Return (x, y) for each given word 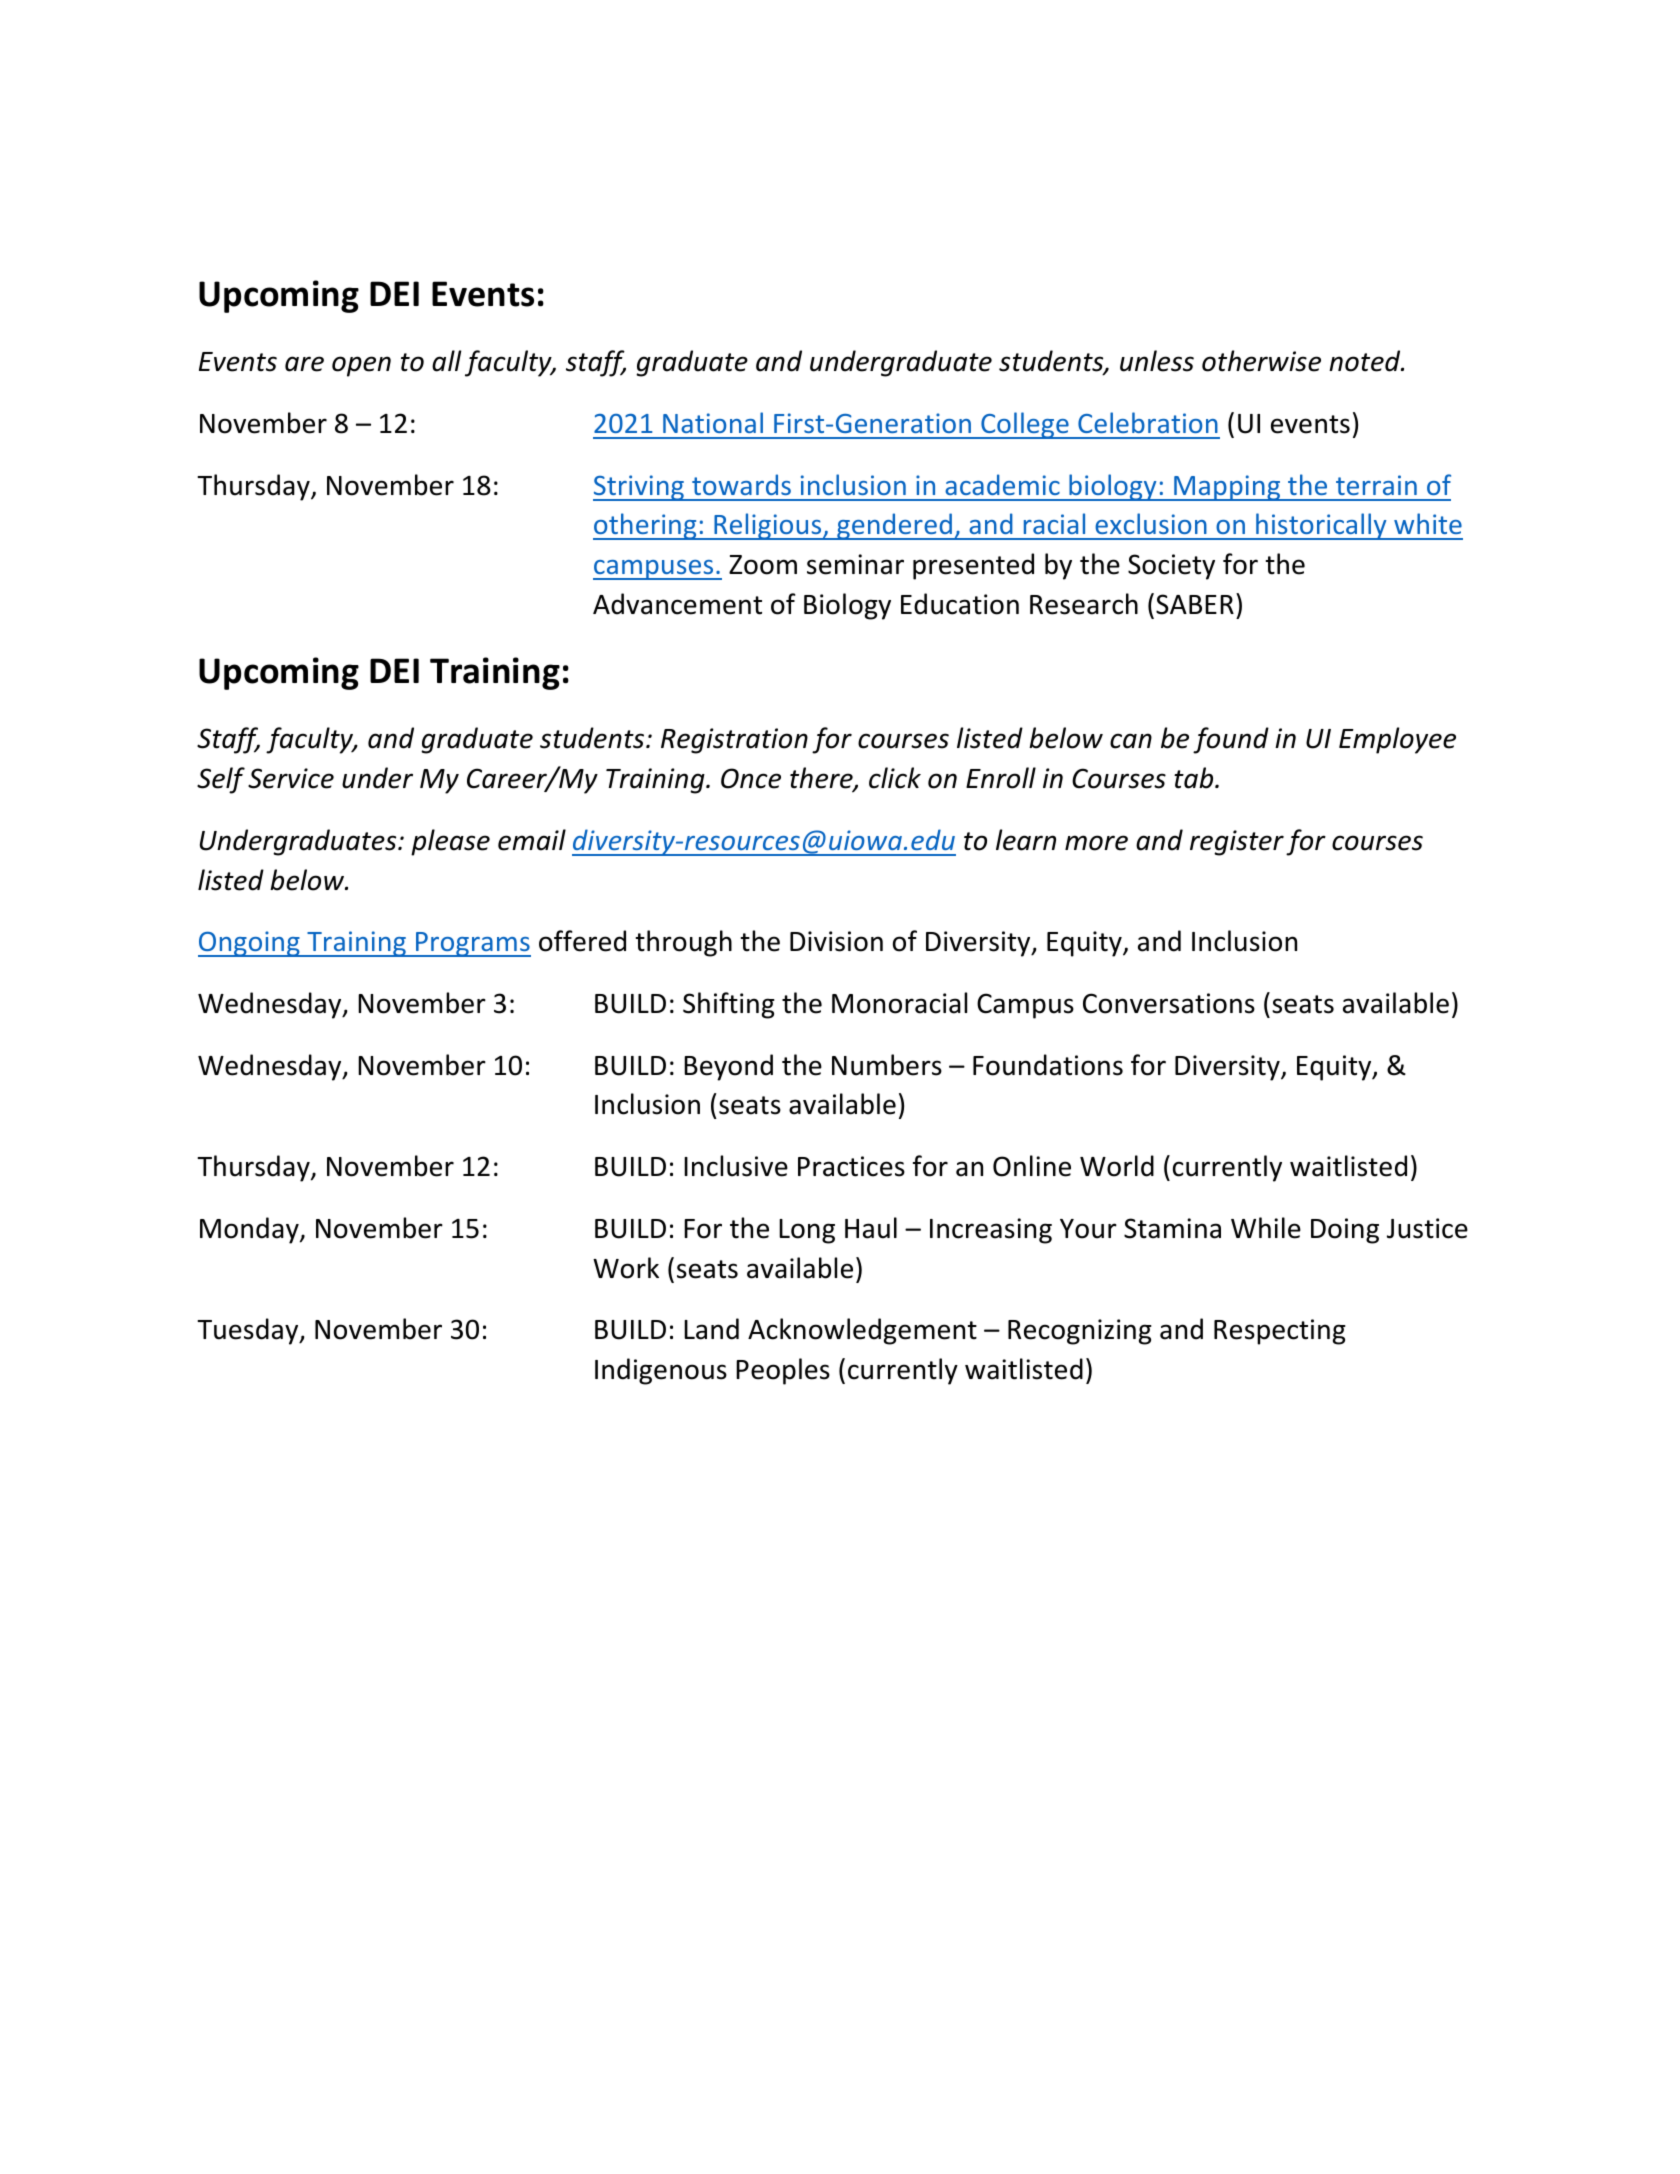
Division (836, 941)
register (1237, 843)
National (713, 422)
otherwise (1261, 361)
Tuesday (249, 1331)
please (450, 842)
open (361, 366)
